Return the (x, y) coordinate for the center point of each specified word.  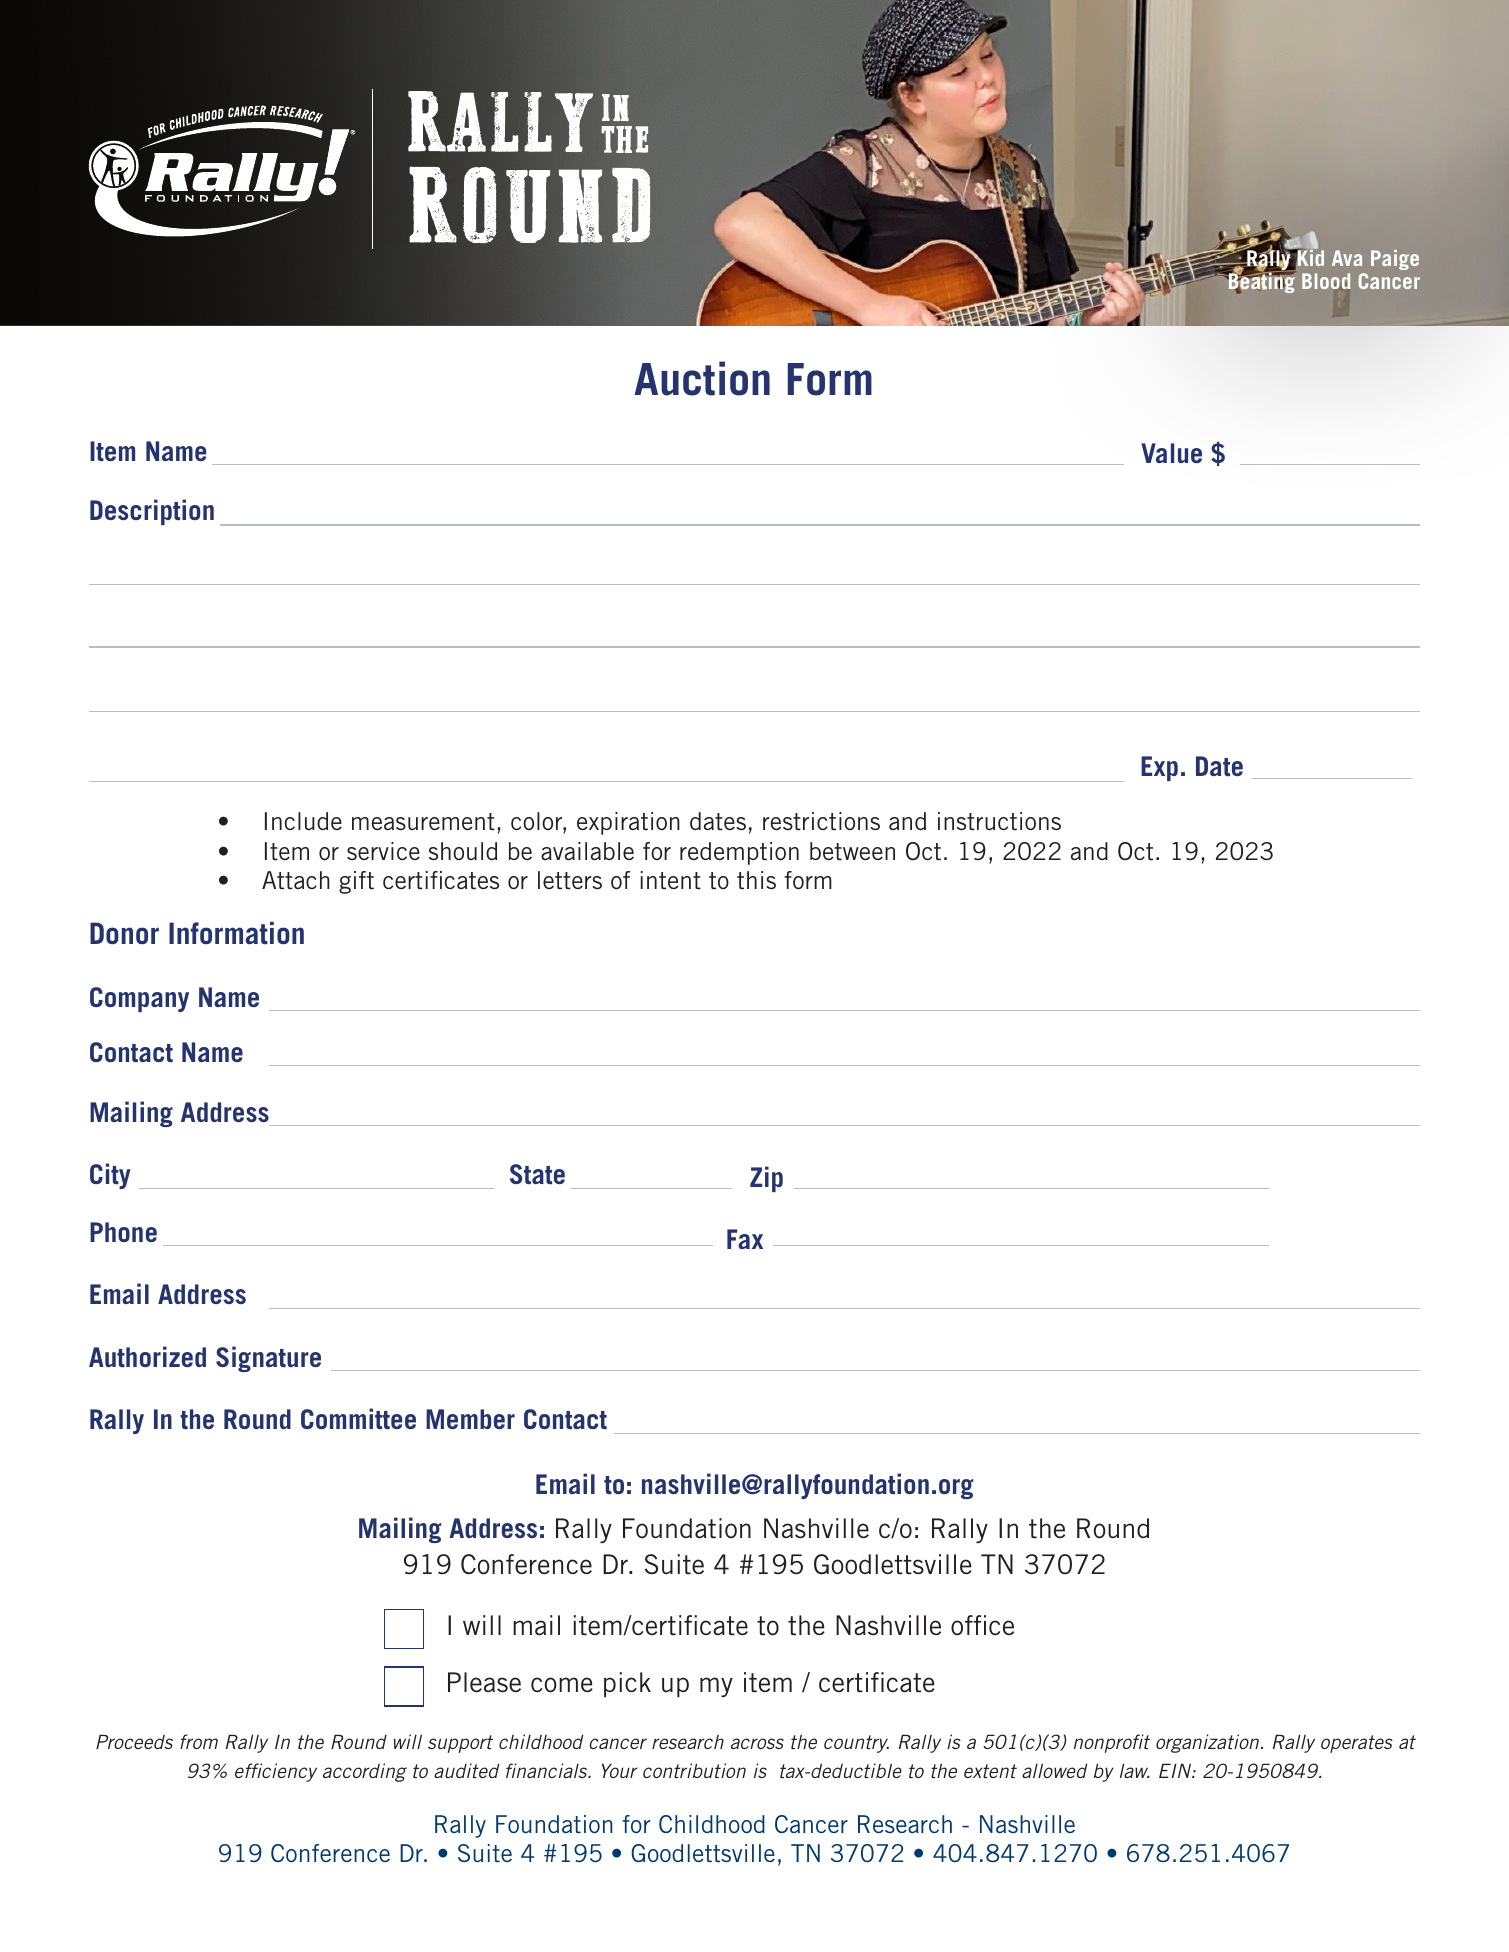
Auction (702, 378)
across (757, 1743)
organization (1209, 1743)
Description (152, 512)
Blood (1326, 281)
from (199, 1741)
